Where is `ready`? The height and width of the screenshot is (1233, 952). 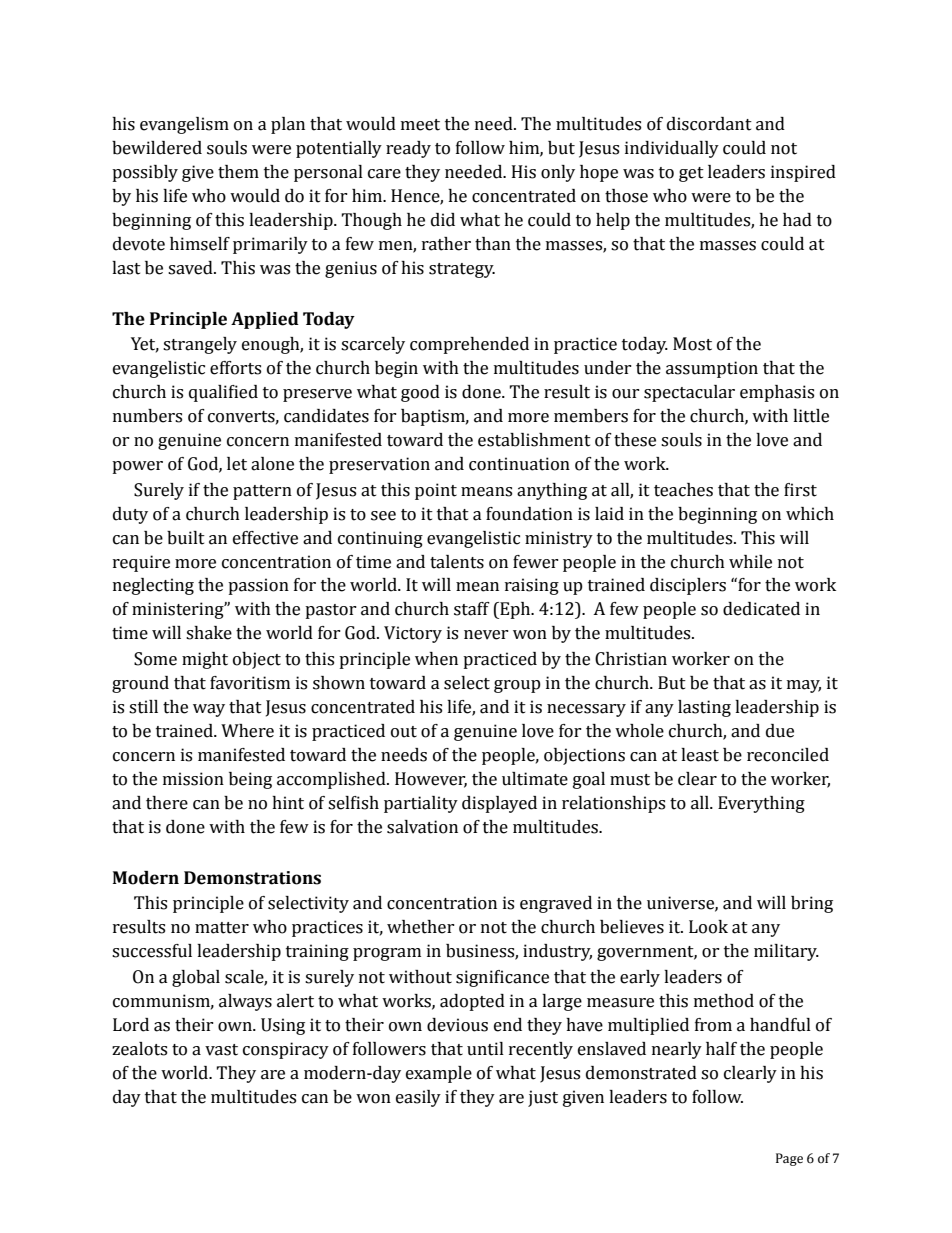 ready is located at coordinates (408, 149).
